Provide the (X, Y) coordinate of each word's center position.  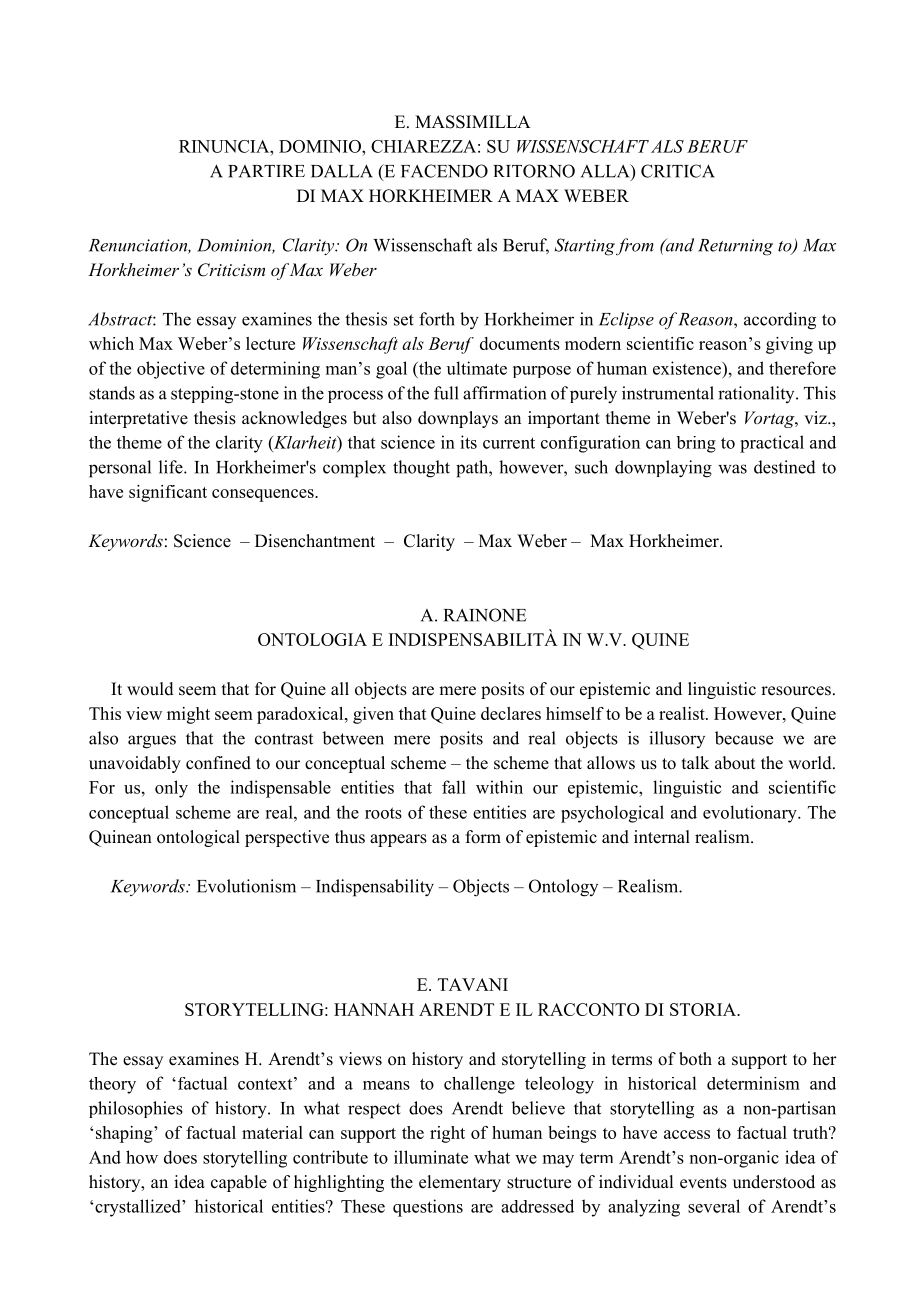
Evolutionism (246, 886)
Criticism (231, 270)
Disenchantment (315, 541)
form (483, 837)
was (732, 469)
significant (168, 493)
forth (437, 319)
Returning (735, 247)
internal (662, 837)
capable (239, 1183)
